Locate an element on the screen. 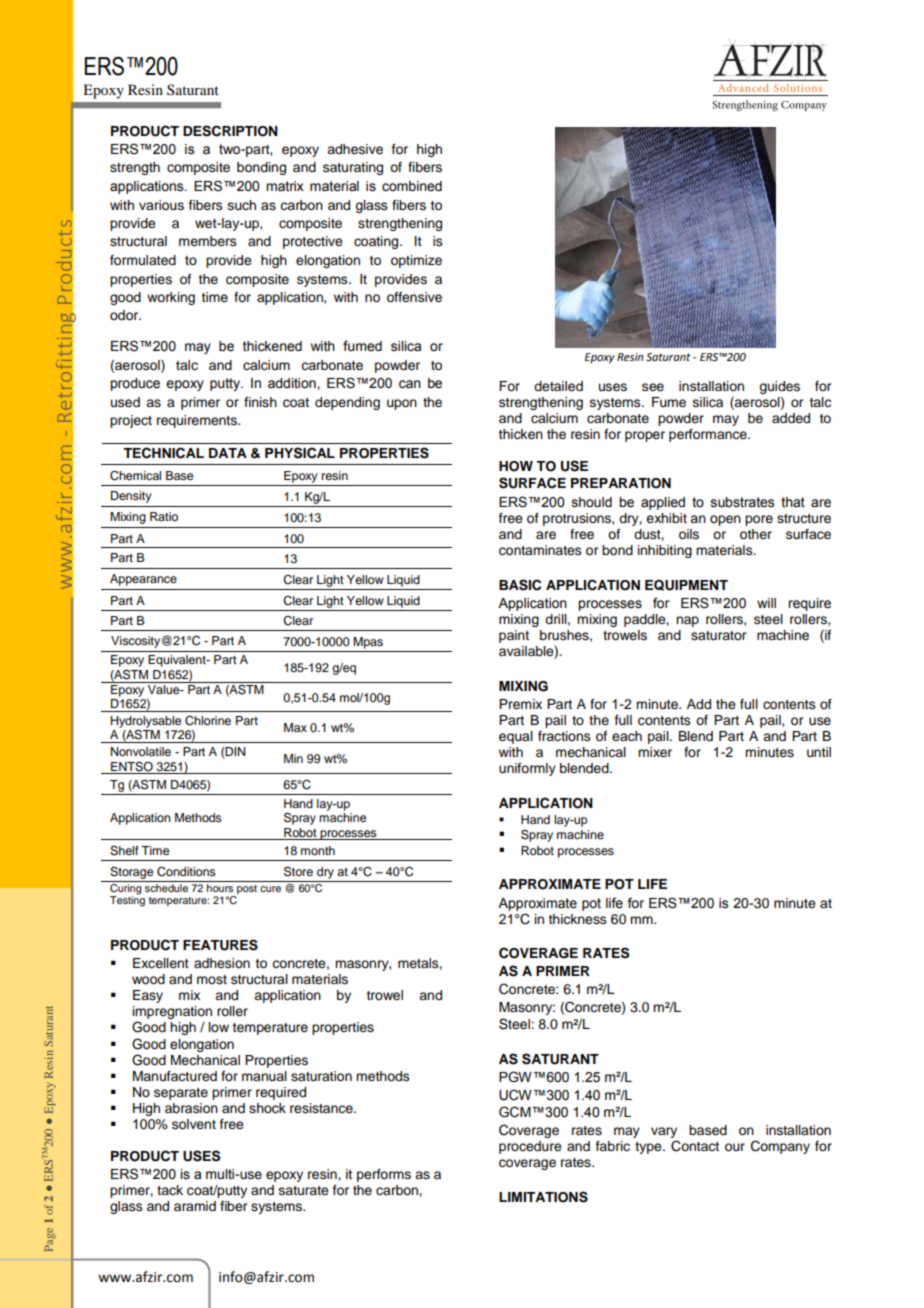 The height and width of the screenshot is (1308, 924). BASIC is located at coordinates (520, 585).
